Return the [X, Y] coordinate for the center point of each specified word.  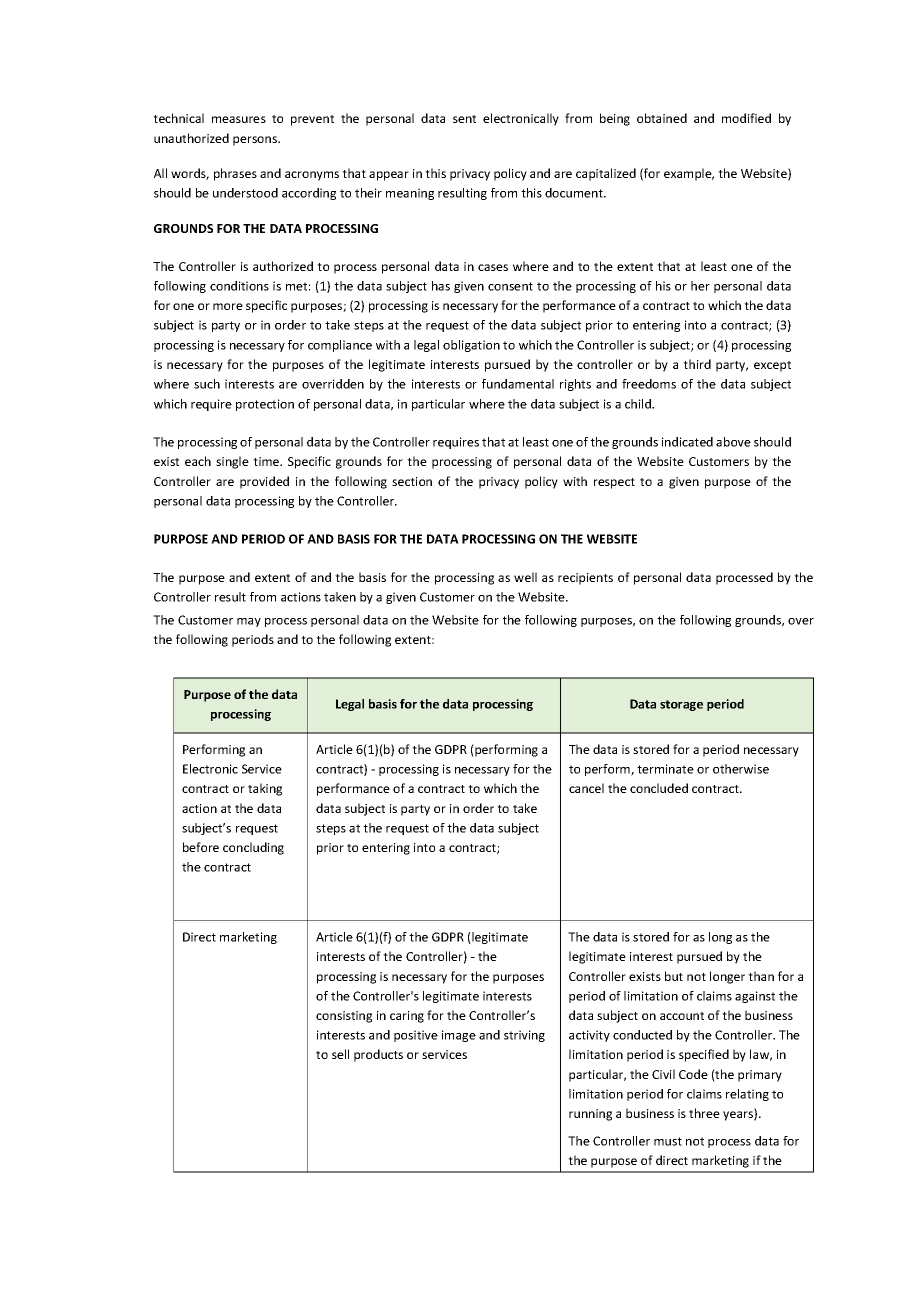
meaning [410, 194]
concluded [659, 788]
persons [256, 141]
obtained [662, 118]
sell [340, 1054]
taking [265, 789]
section [412, 481]
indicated [687, 442]
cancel [586, 788]
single [232, 462]
